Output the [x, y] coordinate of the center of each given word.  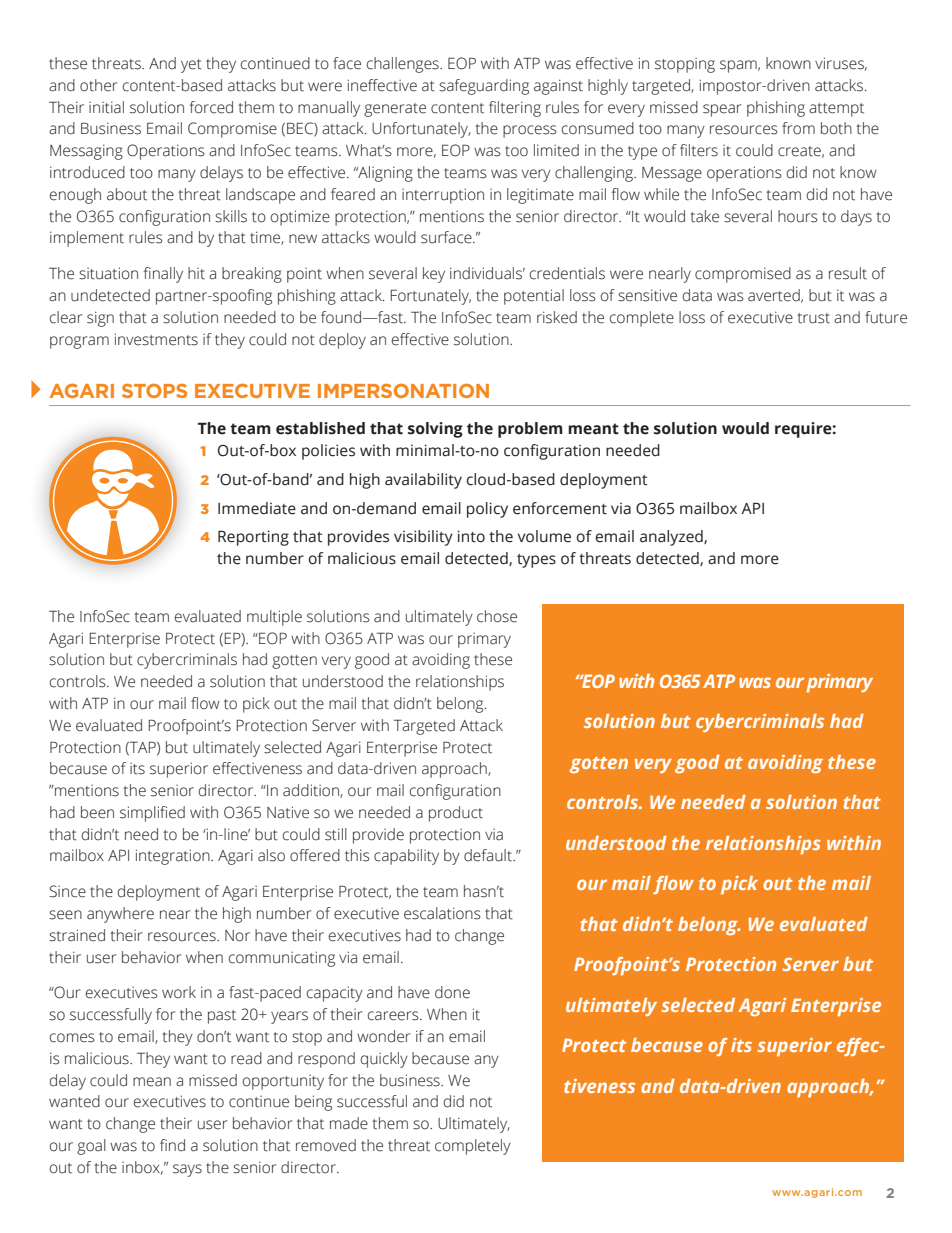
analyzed [672, 538]
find [172, 1145]
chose [497, 616]
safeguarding [484, 87]
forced [211, 107]
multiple [274, 618]
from [798, 128]
